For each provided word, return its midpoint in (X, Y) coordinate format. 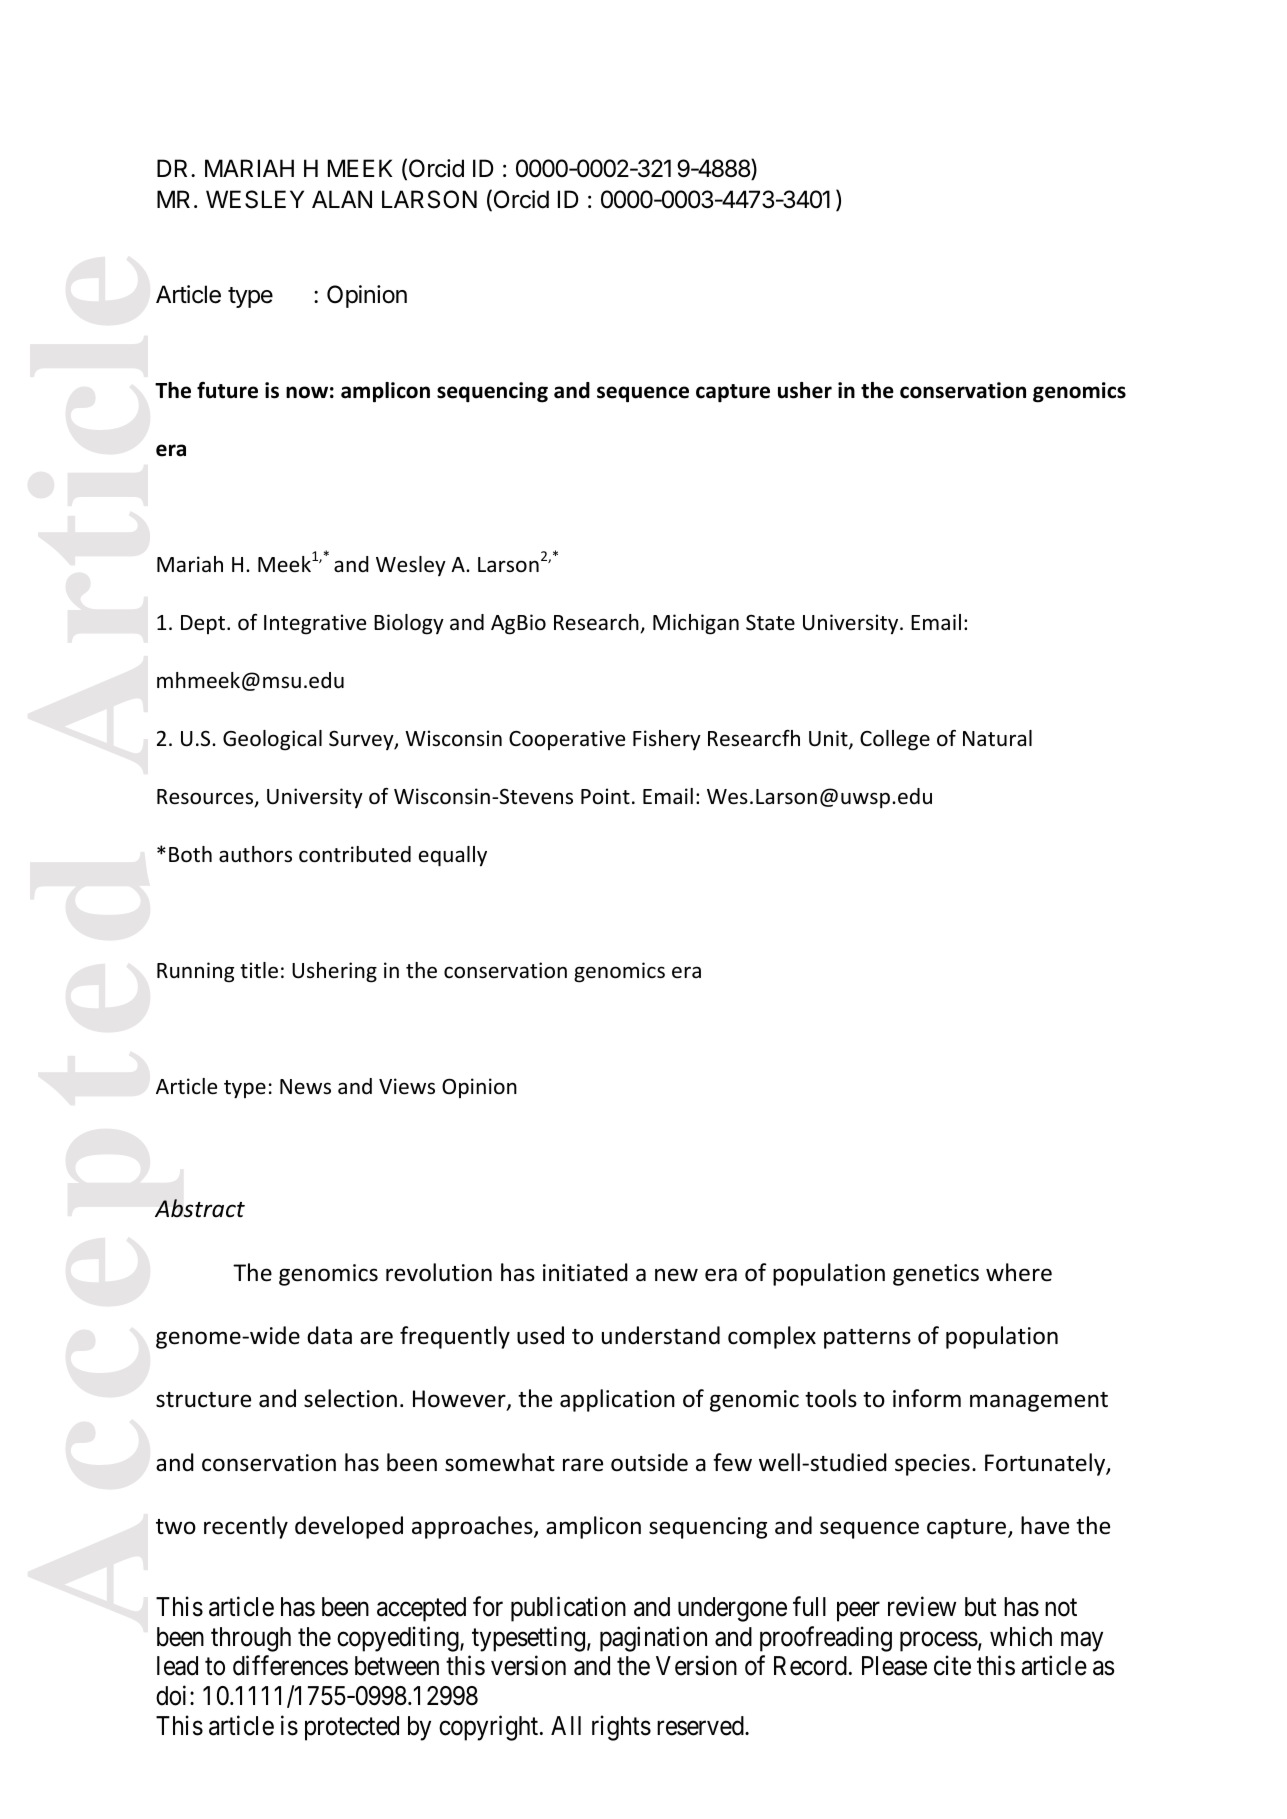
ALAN (342, 199)
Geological (272, 740)
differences (290, 1666)
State (770, 623)
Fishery (667, 740)
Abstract (200, 1208)
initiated (585, 1272)
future (227, 390)
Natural (997, 738)
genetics (936, 1275)
